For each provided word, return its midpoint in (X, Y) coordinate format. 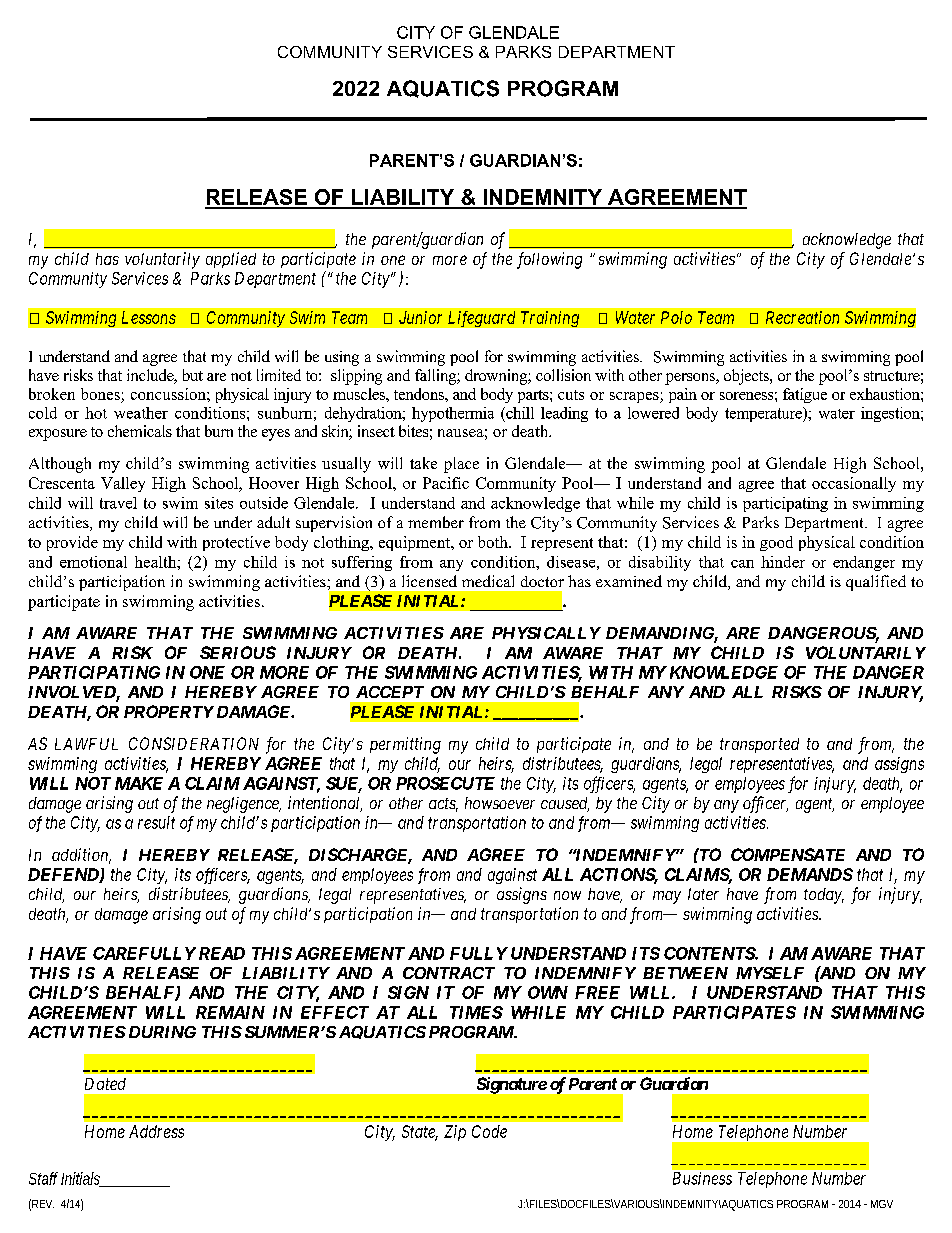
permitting (405, 745)
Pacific (446, 483)
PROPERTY (169, 711)
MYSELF (770, 973)
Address (156, 1131)
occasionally (854, 484)
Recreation (802, 317)
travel (118, 503)
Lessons (149, 317)
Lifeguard (481, 319)
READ (222, 953)
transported (759, 745)
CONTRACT (449, 973)
